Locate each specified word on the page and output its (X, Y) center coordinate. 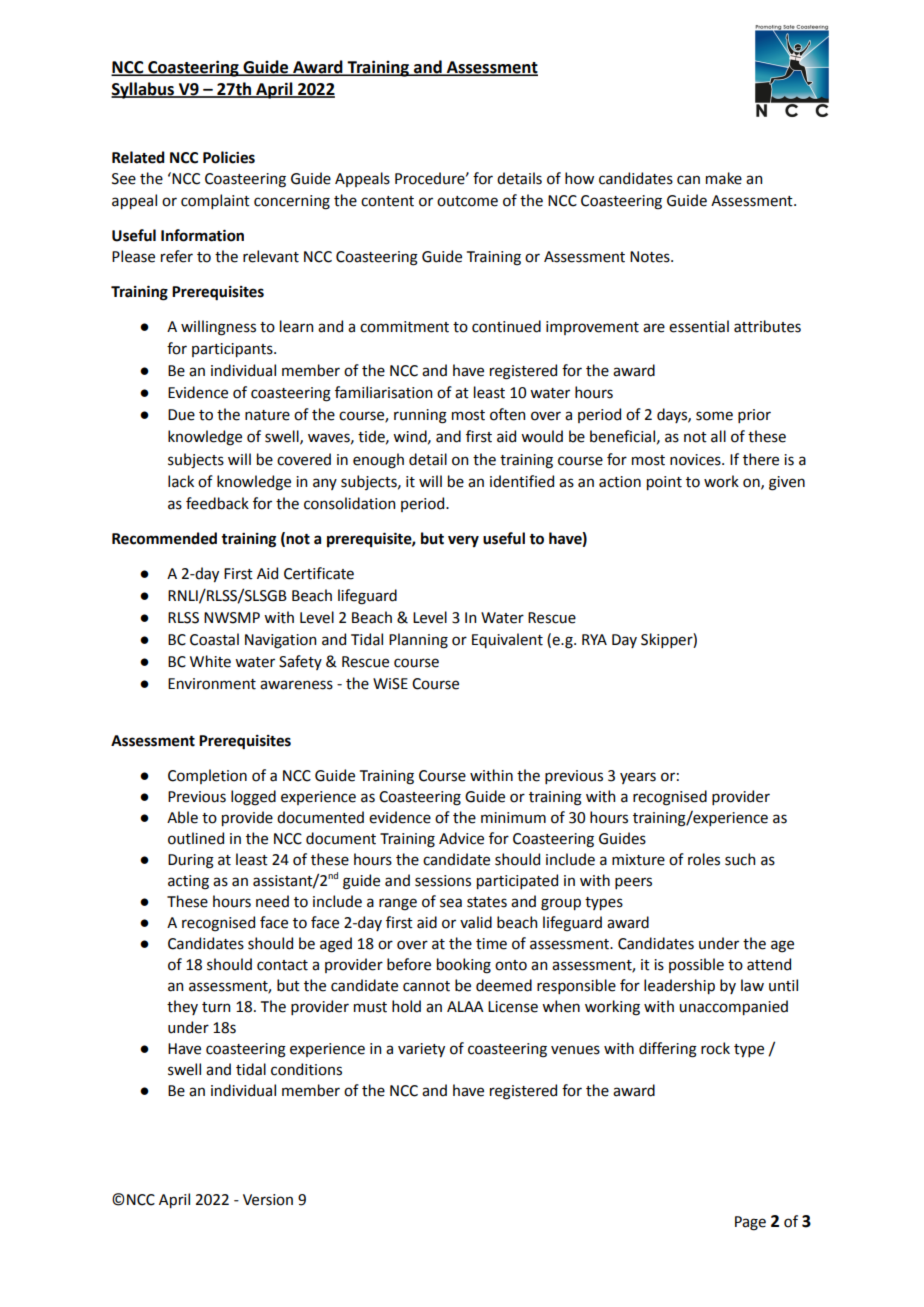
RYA (594, 639)
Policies (229, 157)
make (724, 178)
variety (421, 1050)
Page (750, 1223)
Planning (418, 641)
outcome (467, 201)
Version (268, 1200)
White (210, 661)
